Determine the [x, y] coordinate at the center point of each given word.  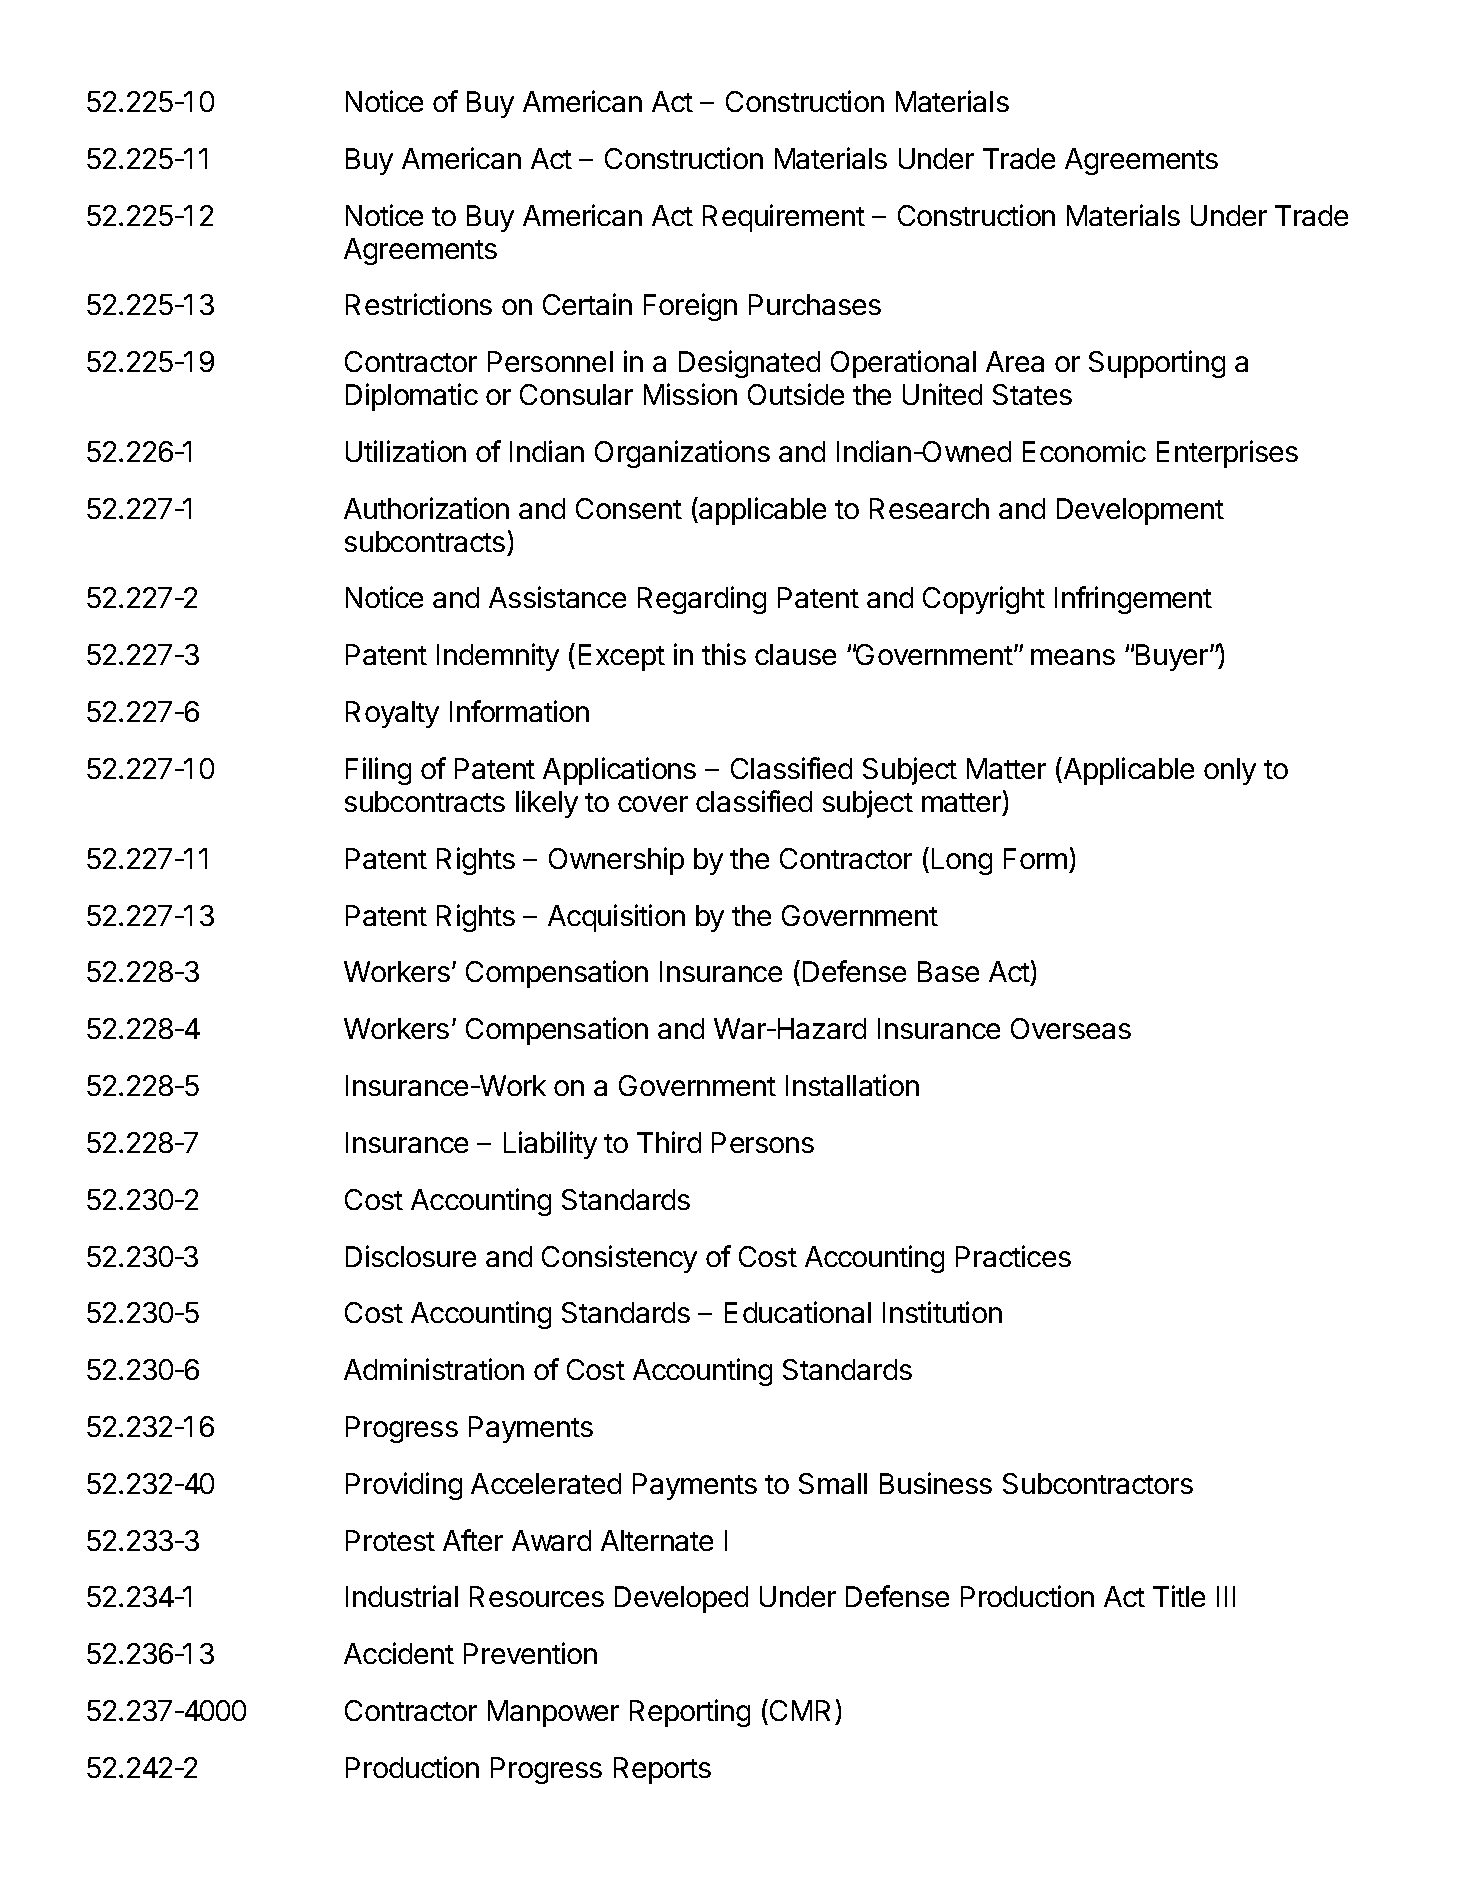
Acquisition [616, 918]
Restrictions [419, 304]
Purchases [815, 304]
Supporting [1157, 364]
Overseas [1071, 1028]
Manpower [553, 1713]
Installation [852, 1085]
